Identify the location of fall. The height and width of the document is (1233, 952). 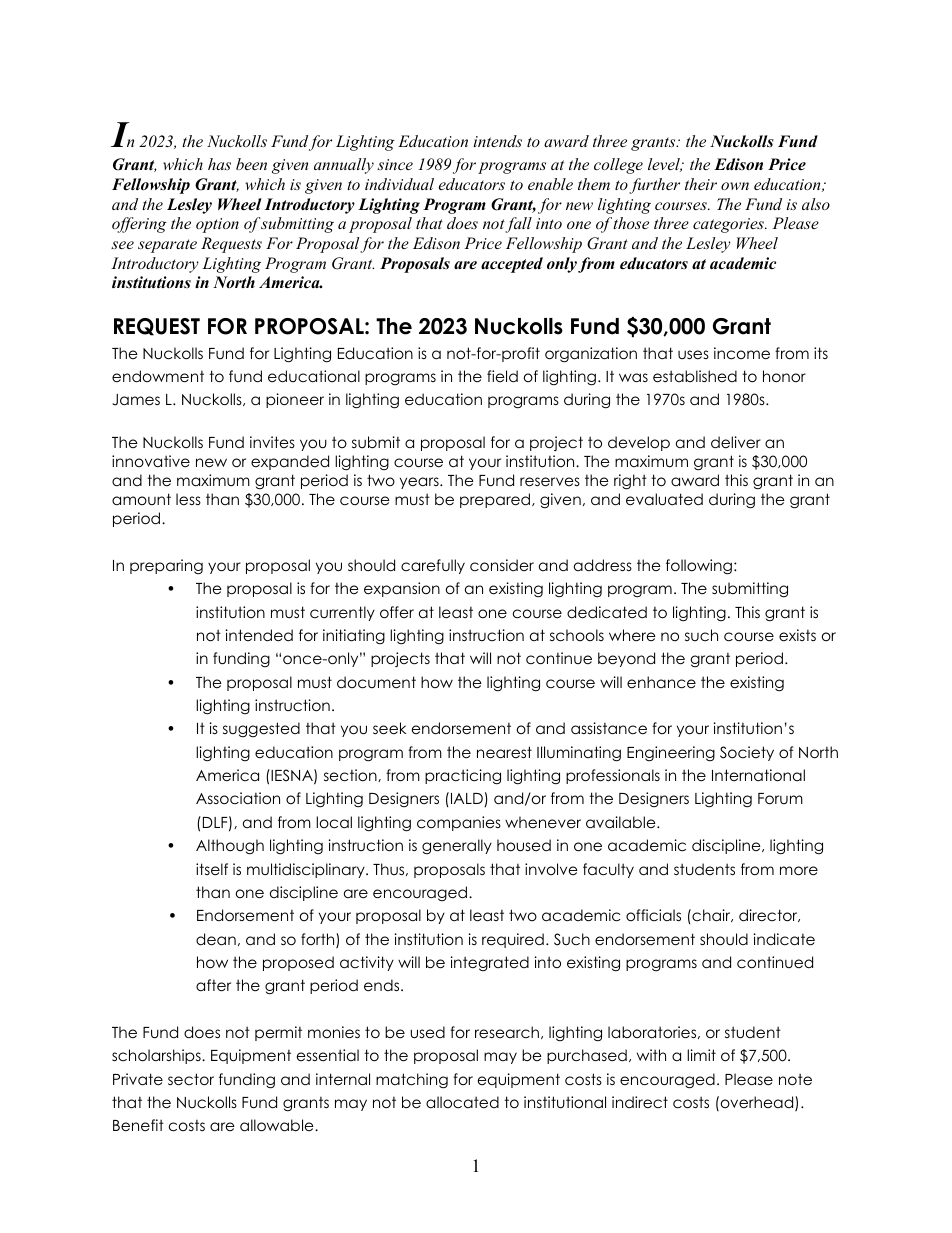
(518, 225).
